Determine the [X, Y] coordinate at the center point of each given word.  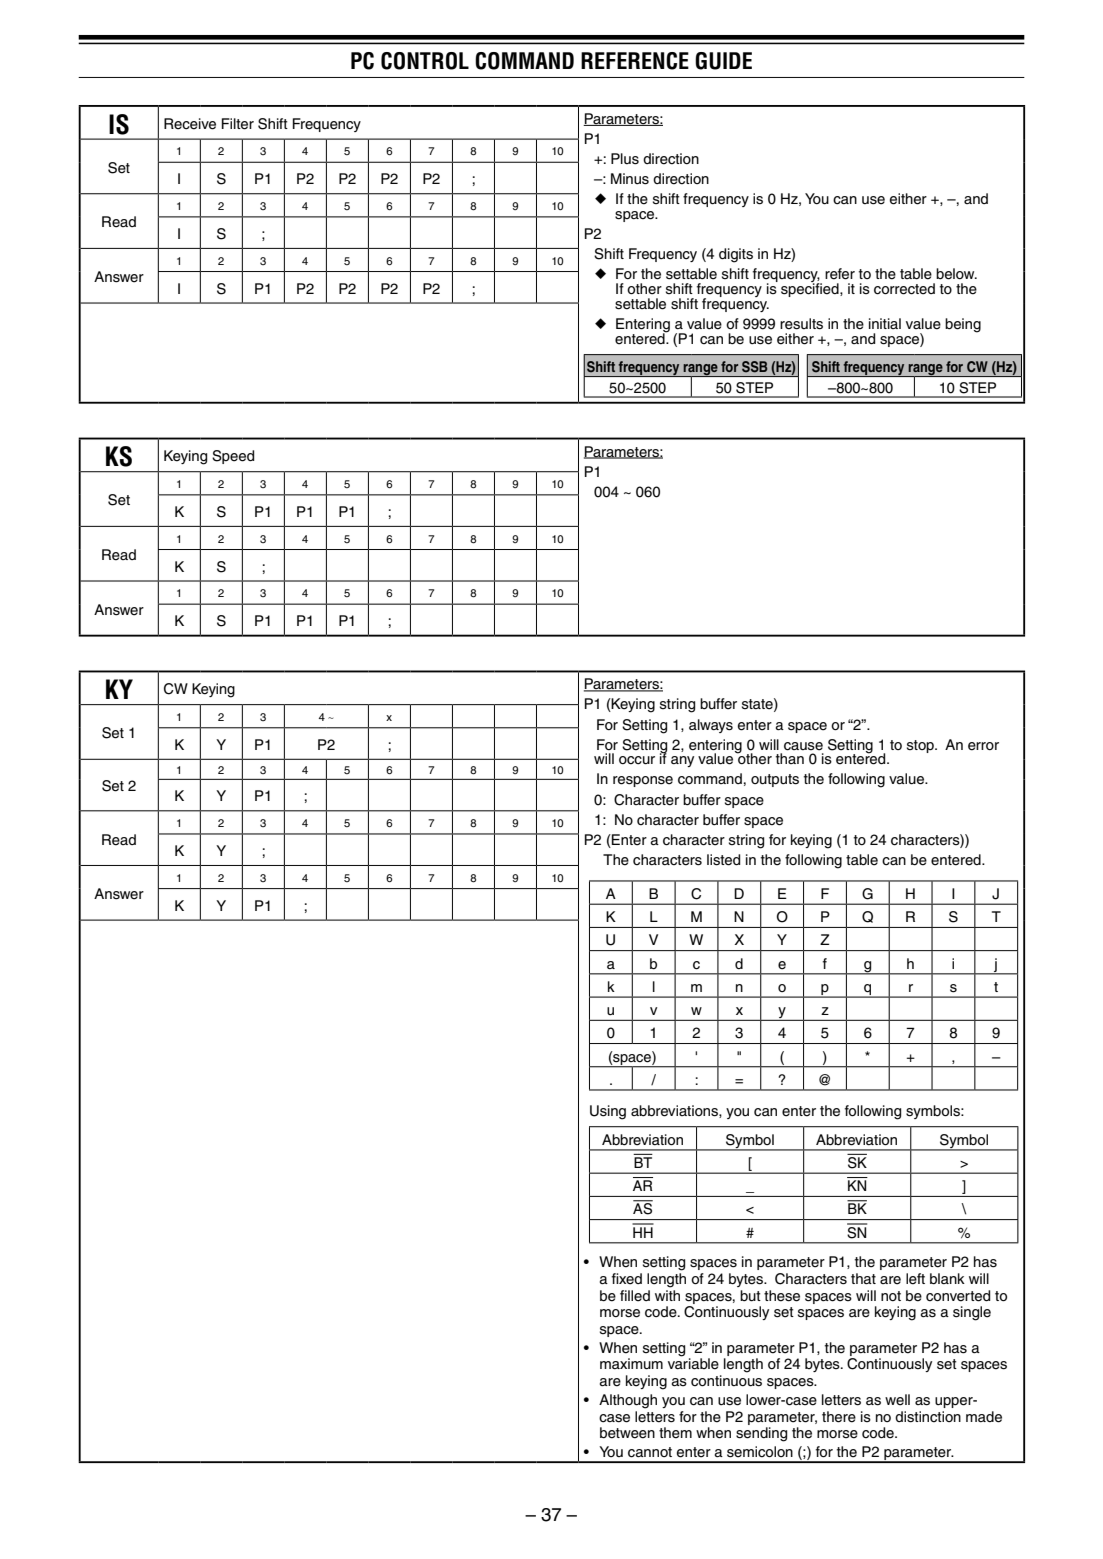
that [863, 1279]
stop [921, 746]
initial [885, 323]
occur [637, 760]
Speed [233, 457]
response [643, 781]
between [627, 1433]
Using [608, 1112]
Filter [238, 124]
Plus [625, 159]
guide [723, 61]
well [897, 1400]
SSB [755, 367]
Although [628, 1401]
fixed [627, 1279]
